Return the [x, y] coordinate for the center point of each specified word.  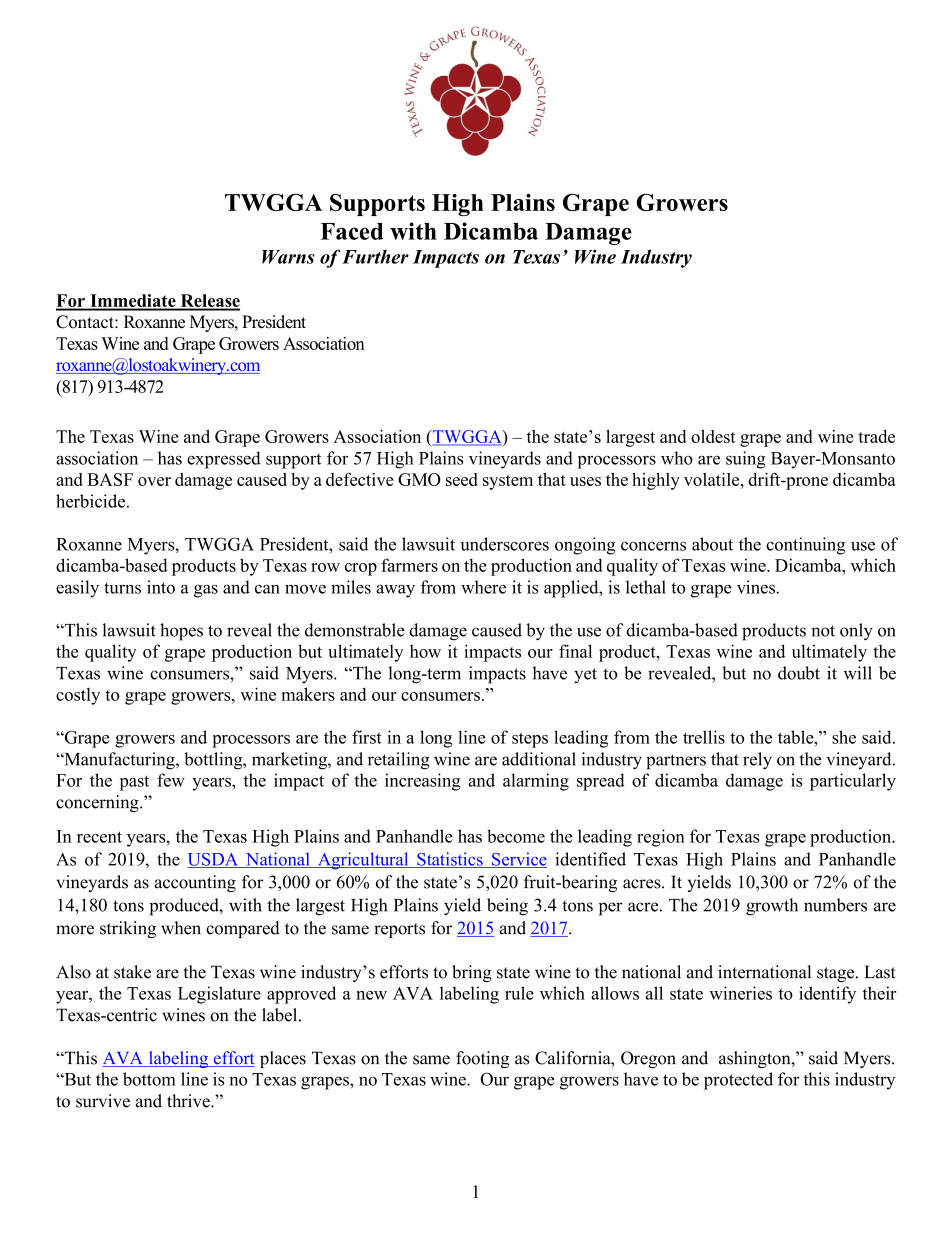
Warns [288, 257]
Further [375, 256]
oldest [713, 436]
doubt [799, 673]
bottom [149, 1079]
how [425, 651]
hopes [181, 632]
